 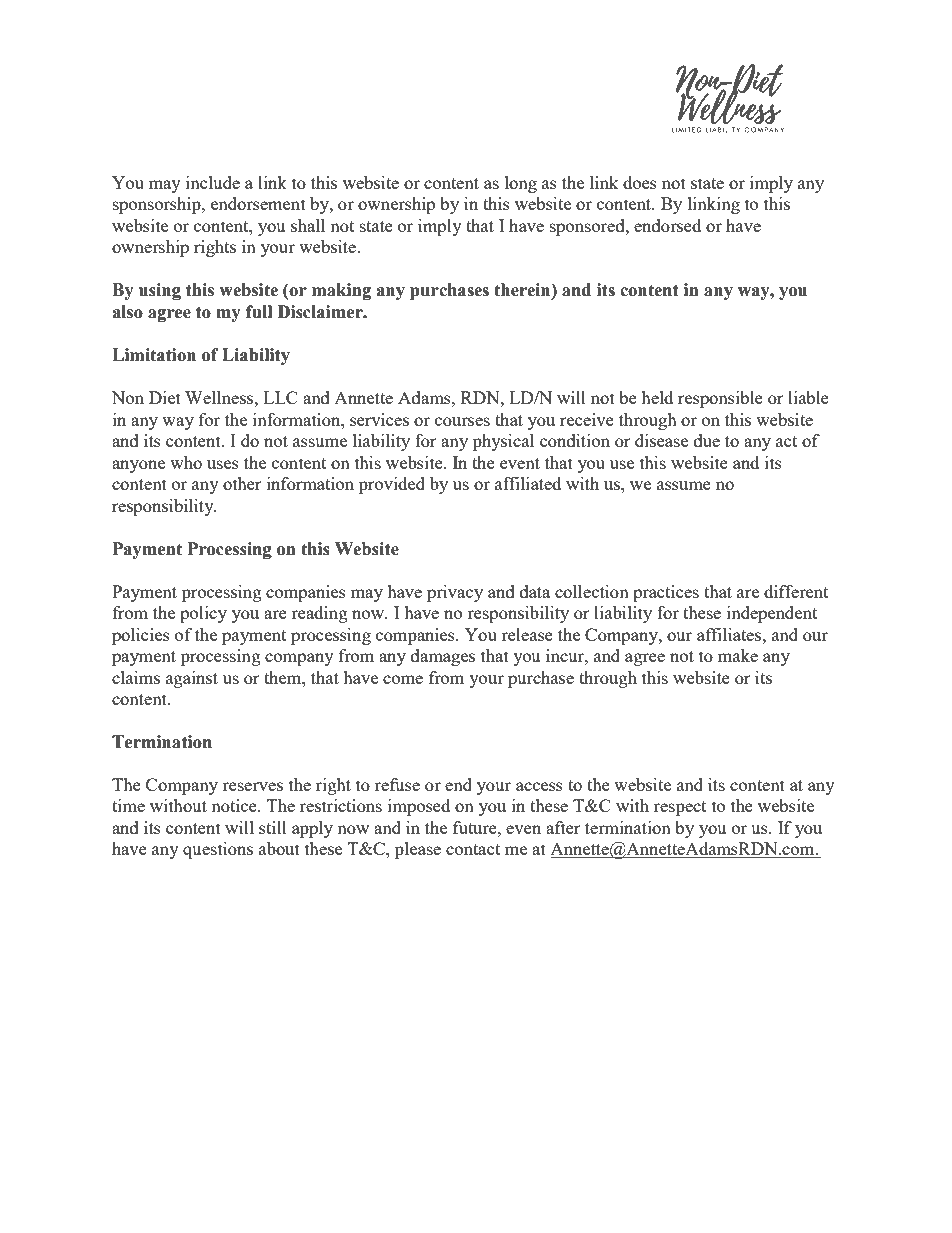 I want to click on due, so click(x=707, y=440).
